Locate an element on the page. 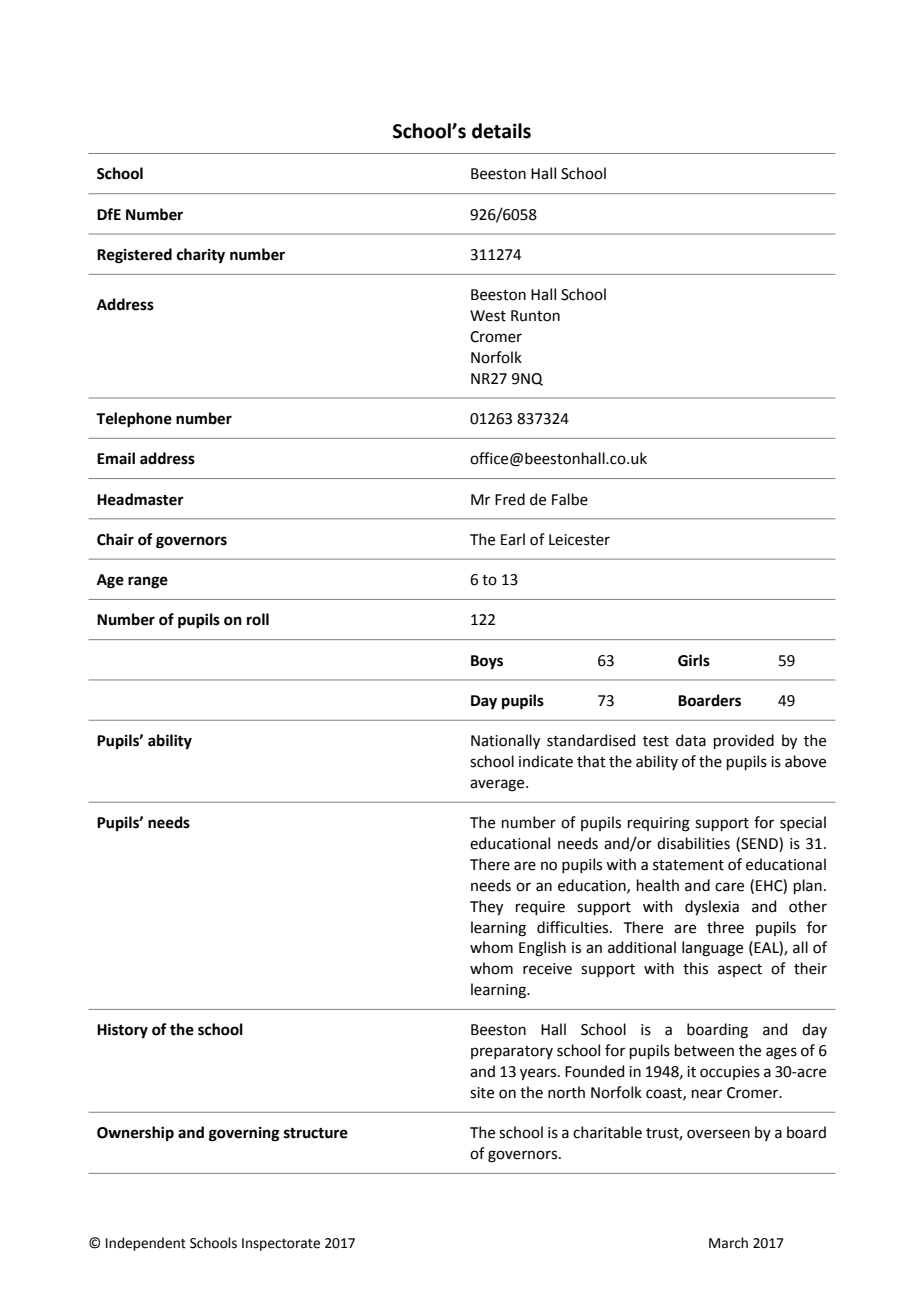 This page has width=924, height=1308. details is located at coordinates (501, 131).
